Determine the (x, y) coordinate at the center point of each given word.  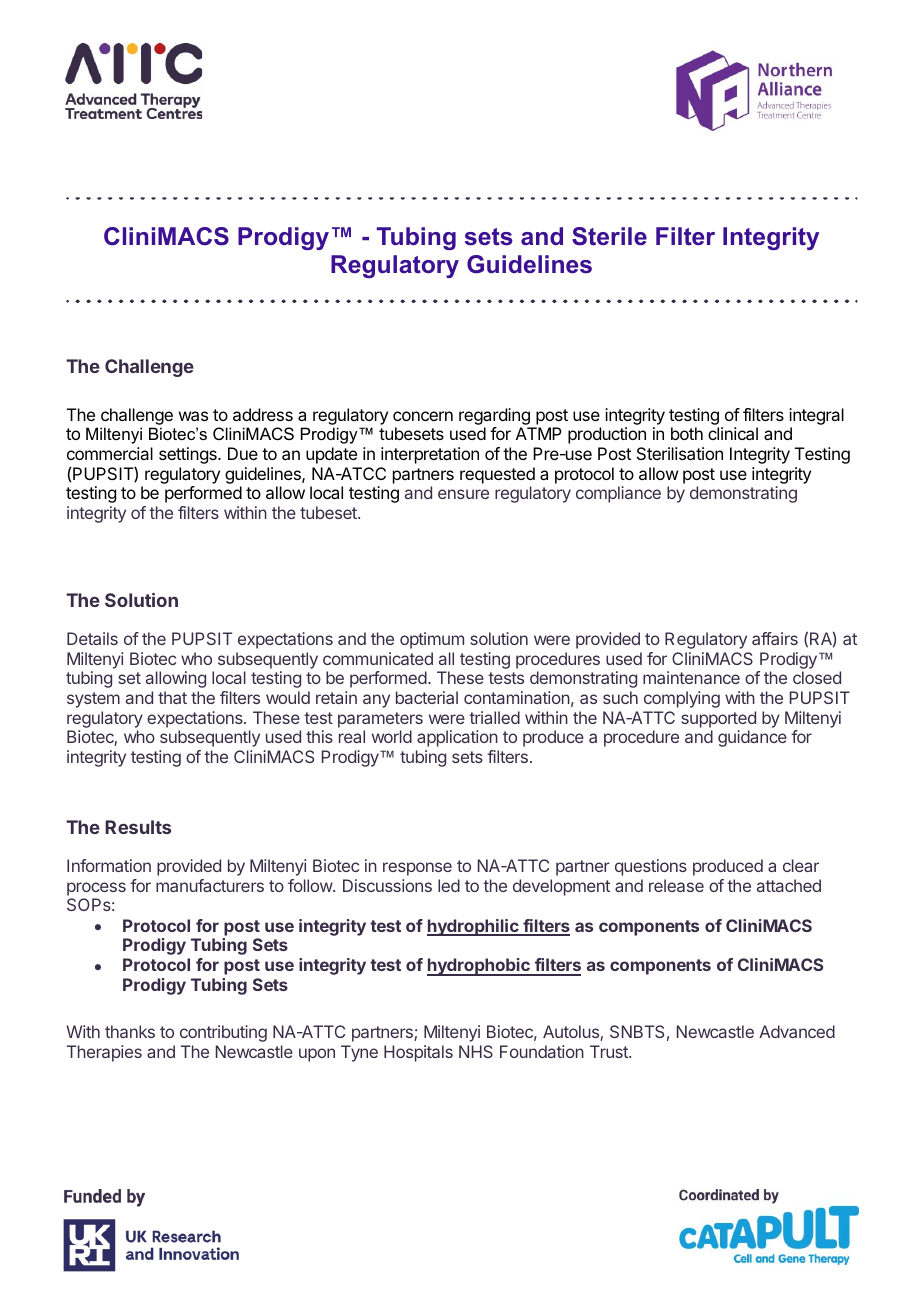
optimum (432, 640)
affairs (775, 638)
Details (92, 638)
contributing (223, 1033)
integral (816, 418)
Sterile (609, 236)
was (193, 416)
